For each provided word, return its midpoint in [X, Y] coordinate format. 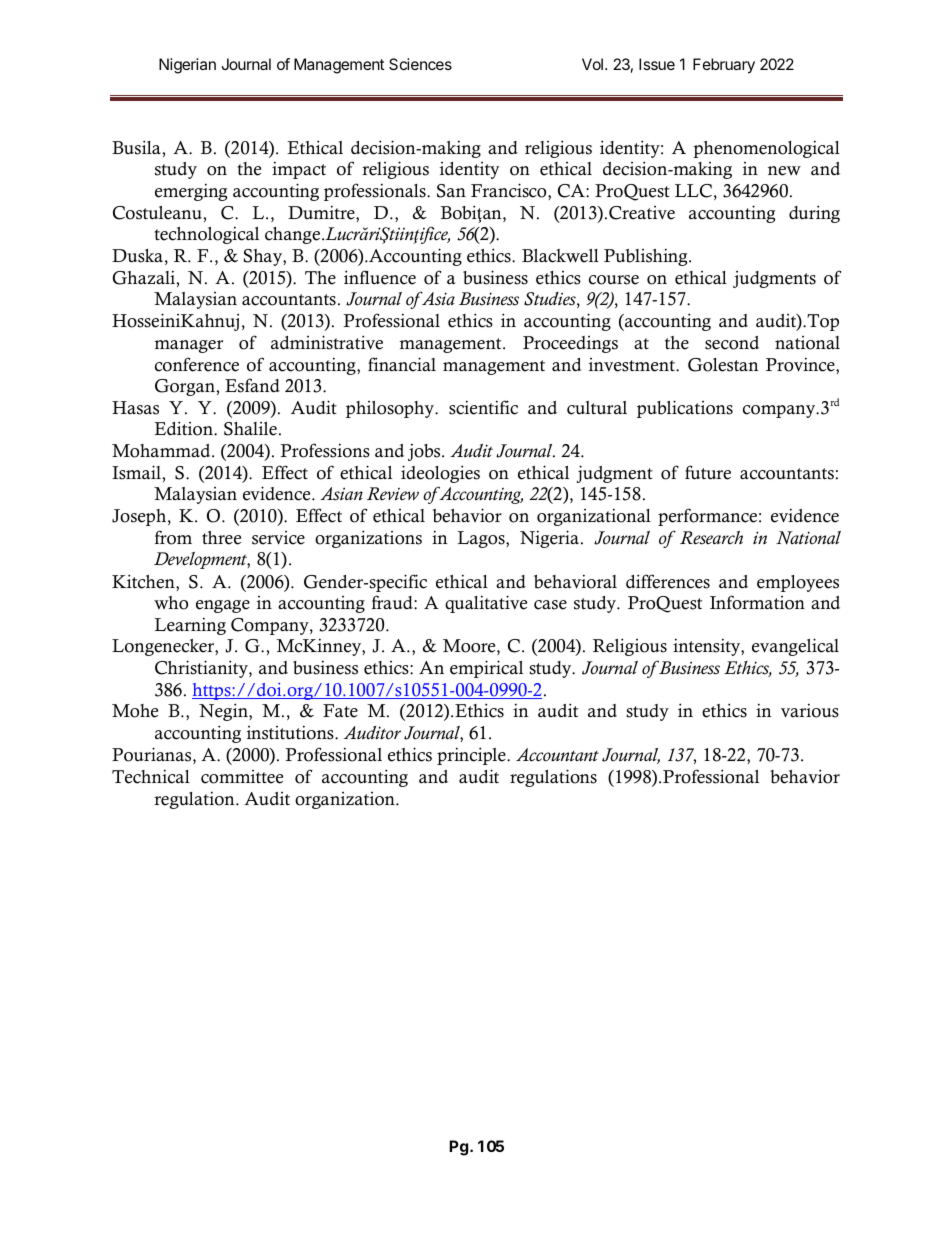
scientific [483, 407]
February [724, 66]
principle [472, 756]
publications [685, 409]
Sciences [420, 64]
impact [299, 170]
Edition [184, 428]
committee [242, 777]
